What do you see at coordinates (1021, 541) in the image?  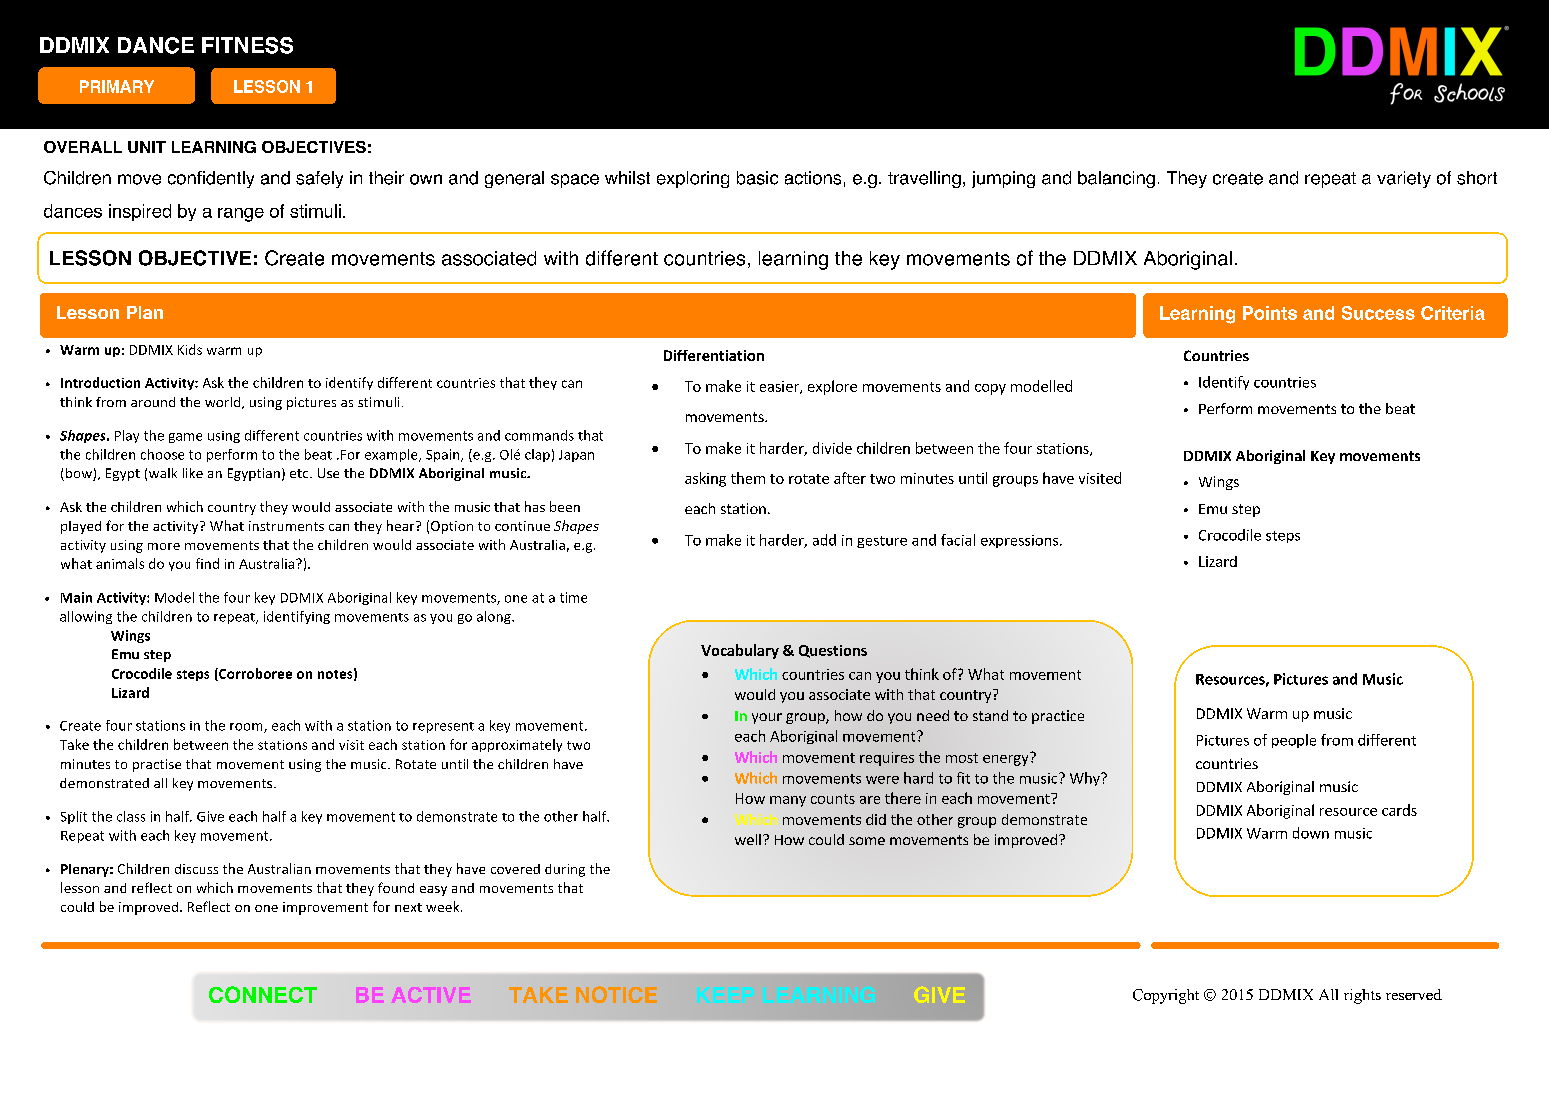 I see `expressions` at bounding box center [1021, 541].
